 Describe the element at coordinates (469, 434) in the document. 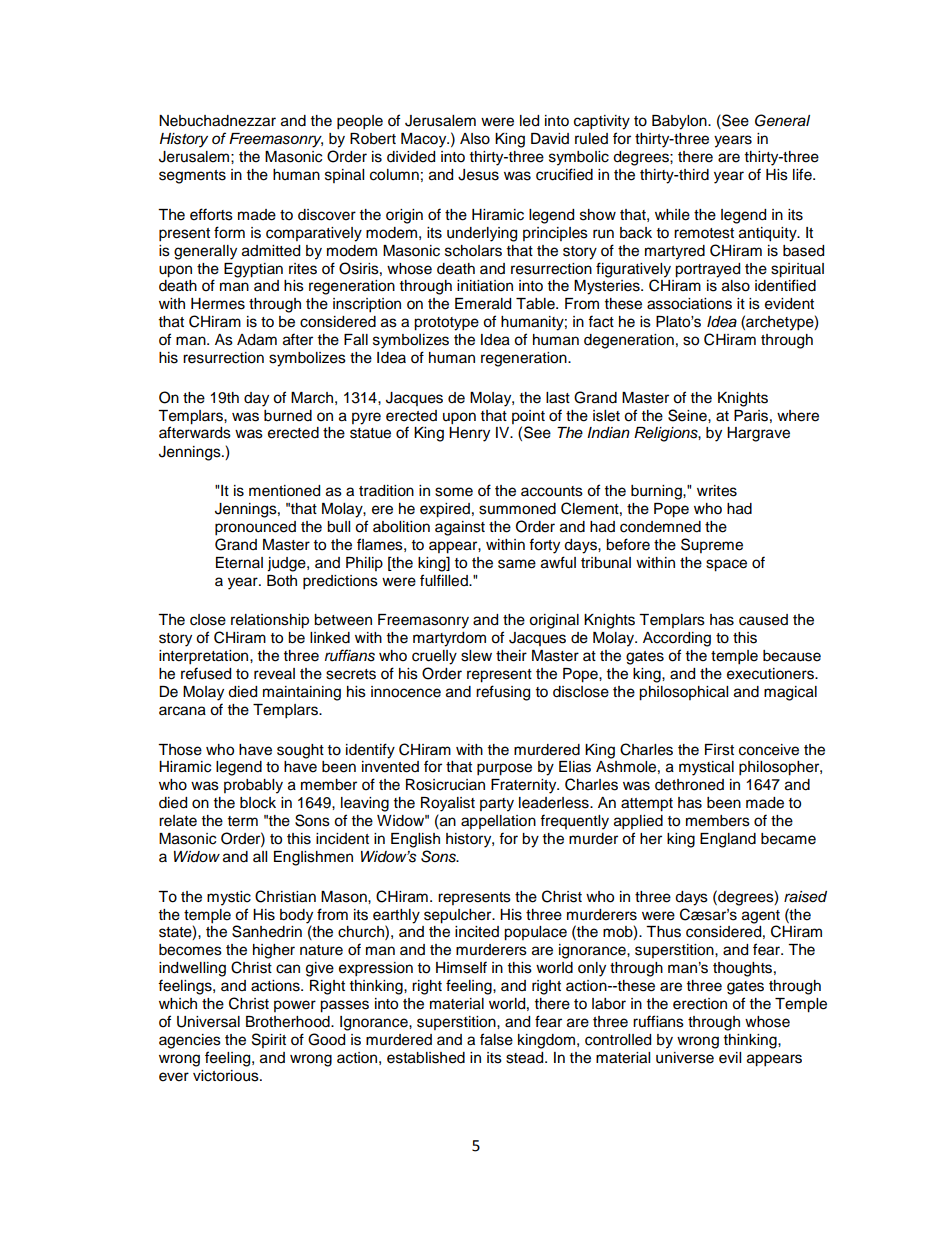

I see `Henry` at that location.
